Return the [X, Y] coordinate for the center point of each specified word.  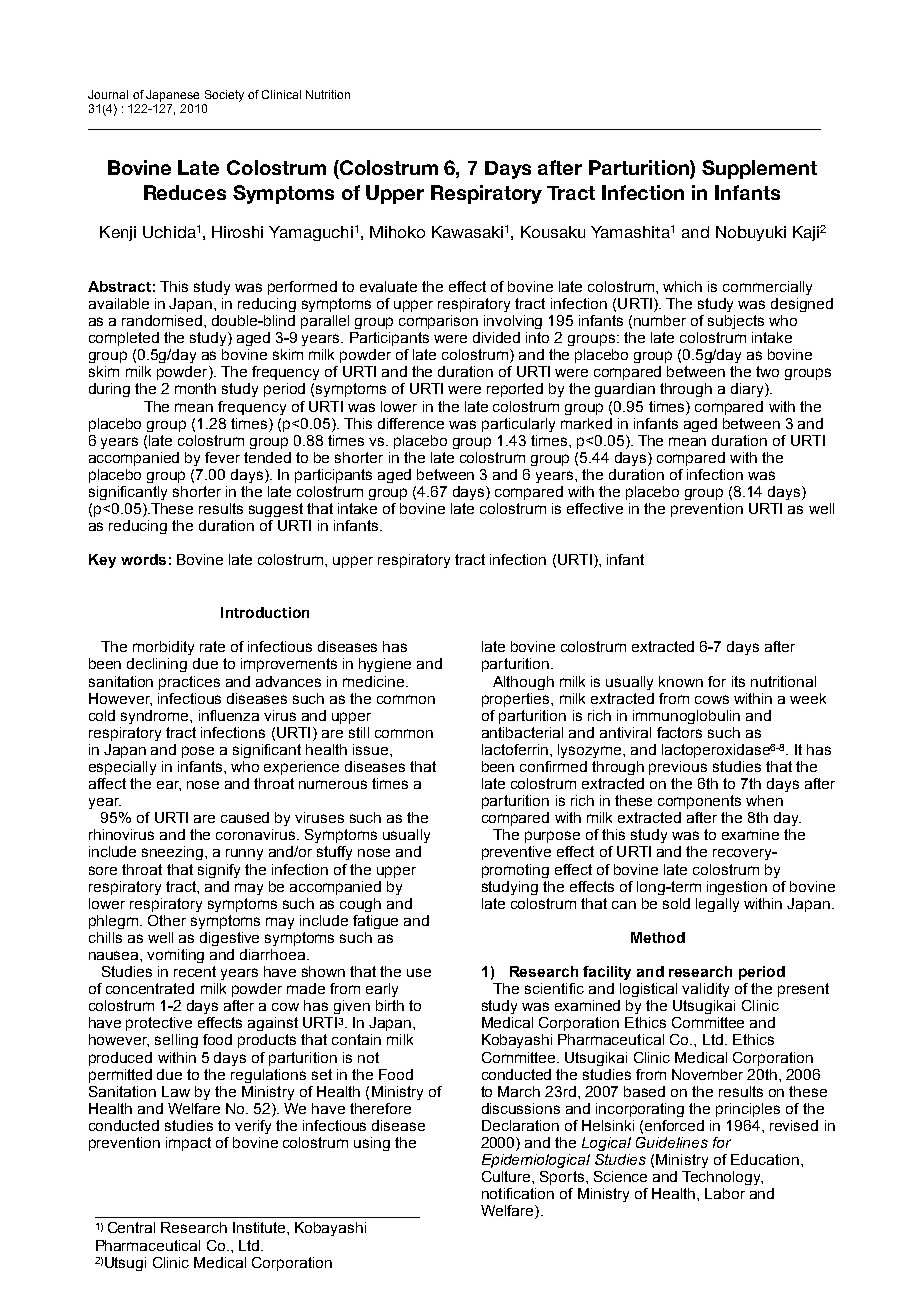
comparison [438, 322]
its [738, 681]
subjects [736, 322]
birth [390, 1005]
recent [195, 971]
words [143, 559]
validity [705, 990]
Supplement [759, 169]
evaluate [388, 286]
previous [678, 768]
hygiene [385, 665]
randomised [163, 320]
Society [224, 96]
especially [122, 768]
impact [188, 1144]
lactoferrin [516, 749]
